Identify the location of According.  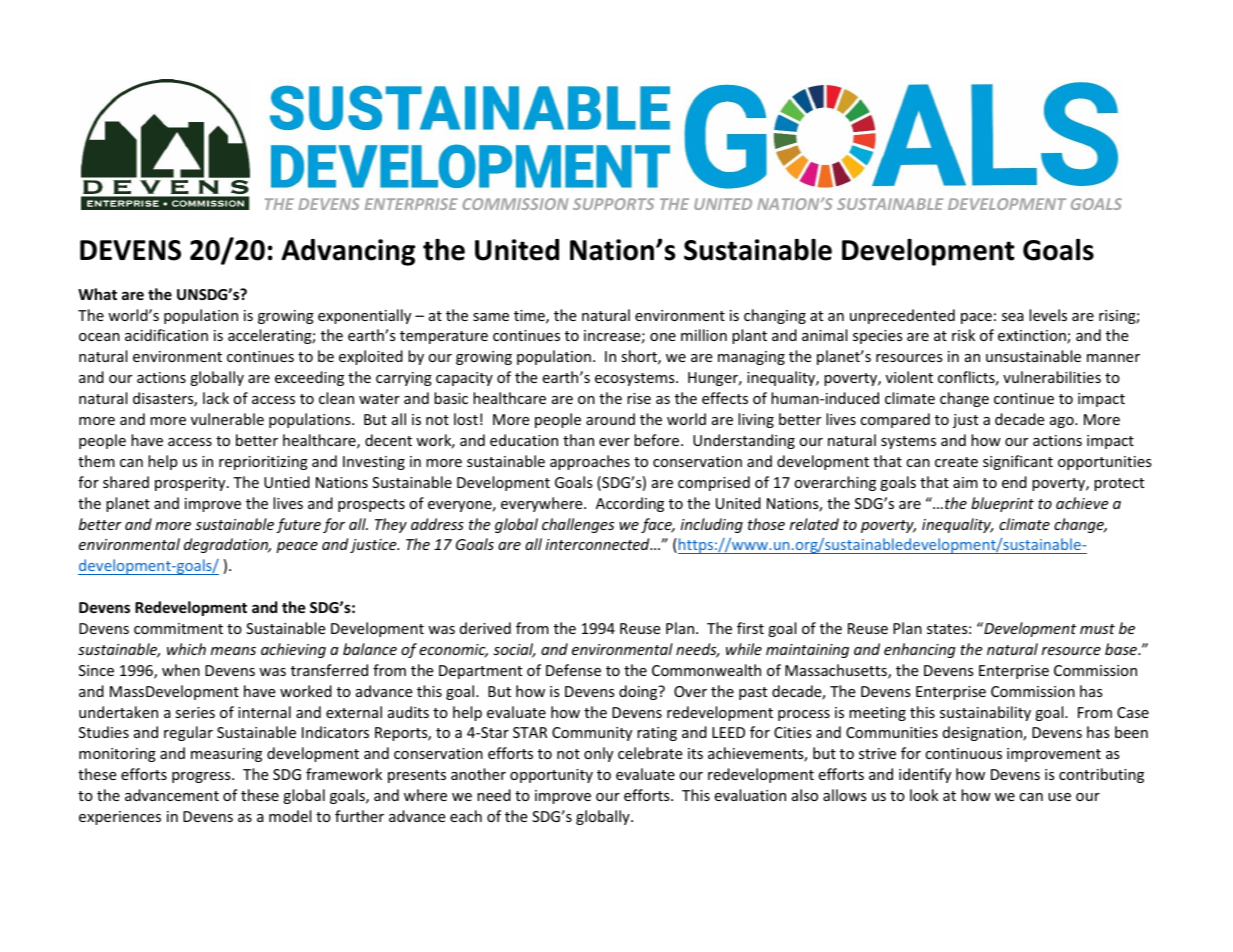
(630, 504).
